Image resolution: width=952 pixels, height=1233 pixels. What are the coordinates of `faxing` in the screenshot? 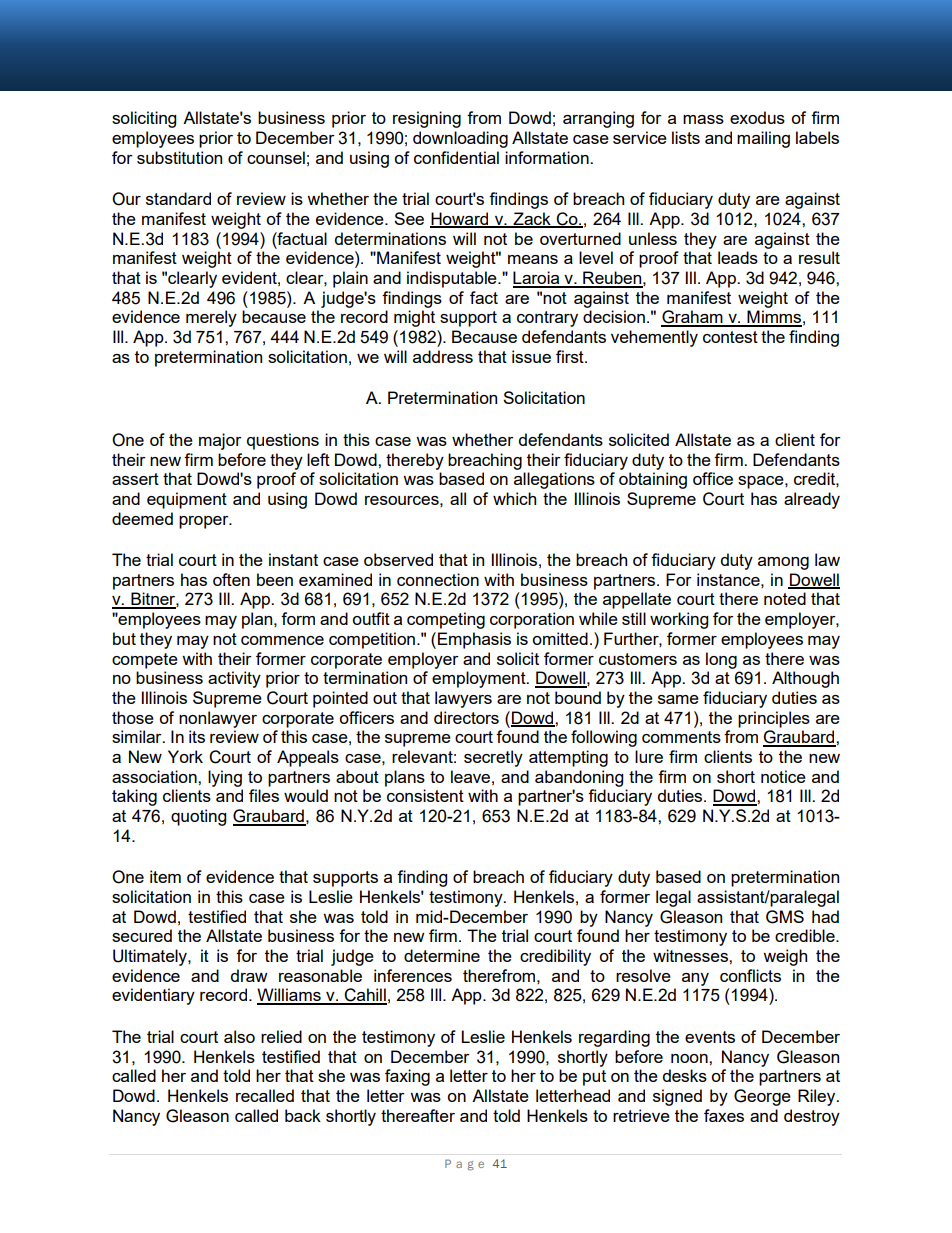 It's located at (407, 1077).
